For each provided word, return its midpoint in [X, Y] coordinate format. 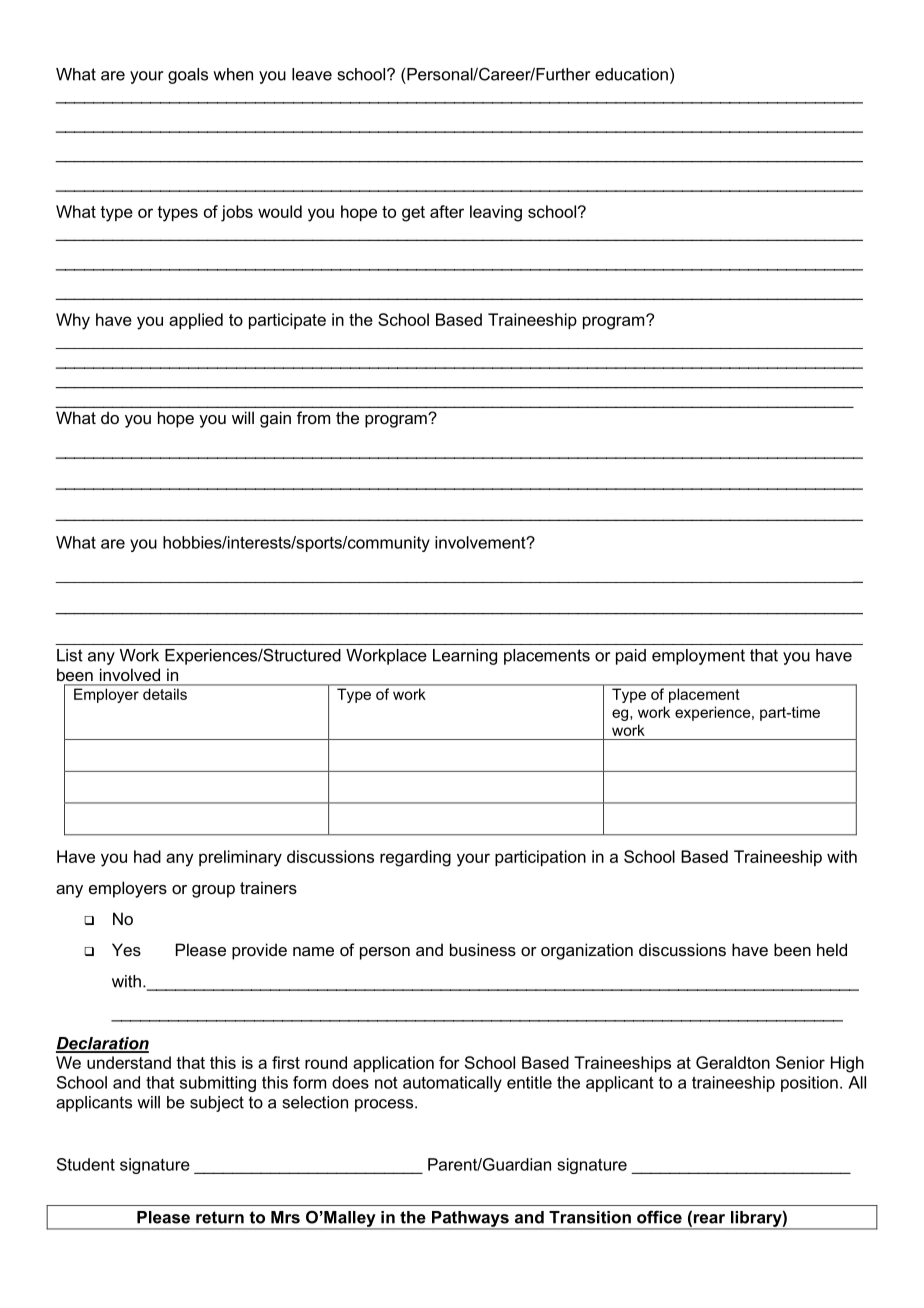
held [832, 949]
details [165, 694]
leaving [496, 213]
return [220, 1217]
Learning [465, 657]
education [631, 74]
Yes [126, 949]
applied [196, 321]
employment [698, 657]
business [483, 949]
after [447, 211]
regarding [415, 858]
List [70, 655]
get [413, 214]
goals [188, 76]
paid [631, 657]
